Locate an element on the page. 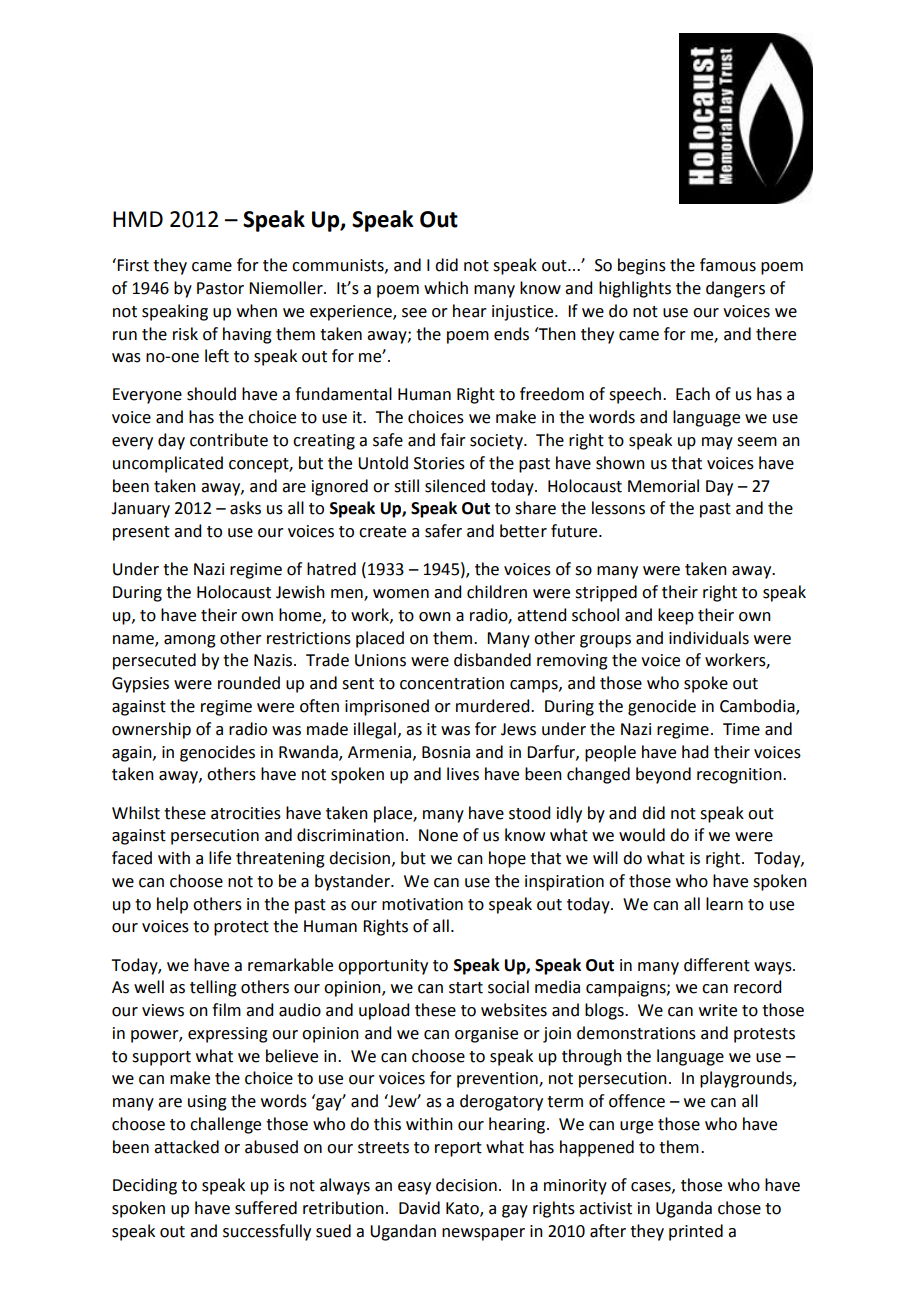 The image size is (924, 1308). risk is located at coordinates (185, 334).
